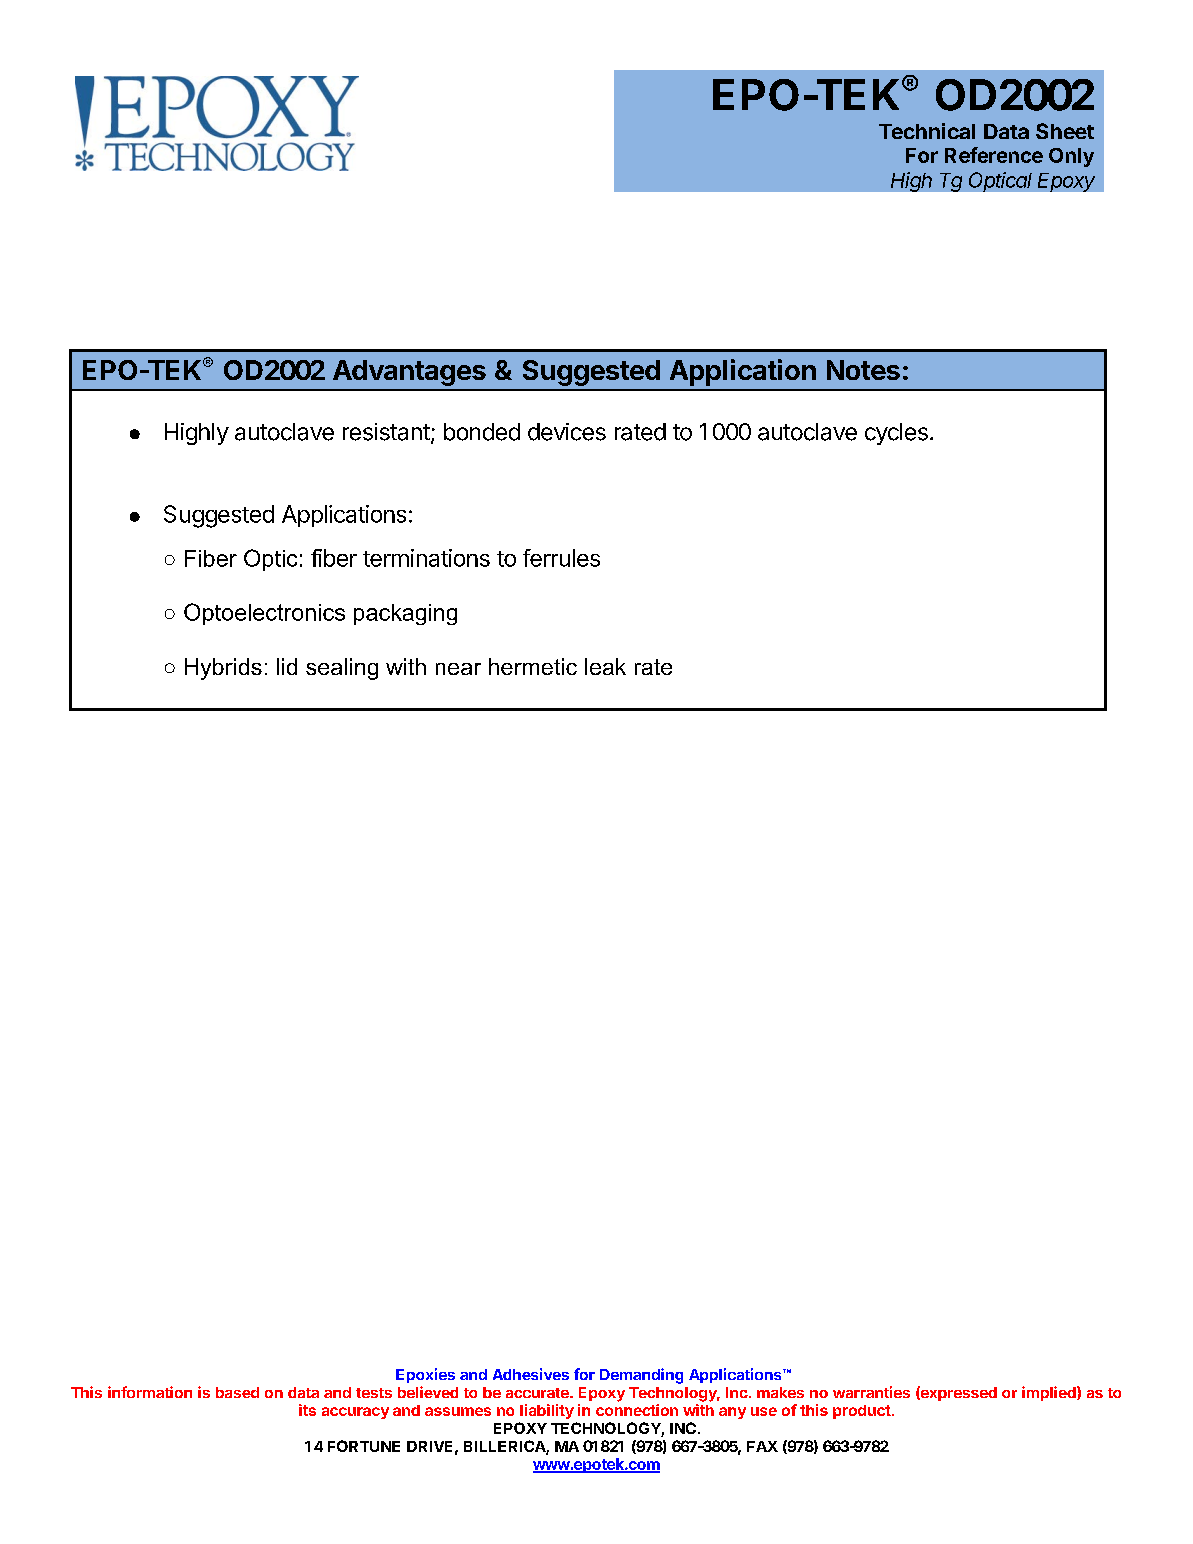 This screenshot has width=1193, height=1544. I want to click on Advantages, so click(409, 373).
